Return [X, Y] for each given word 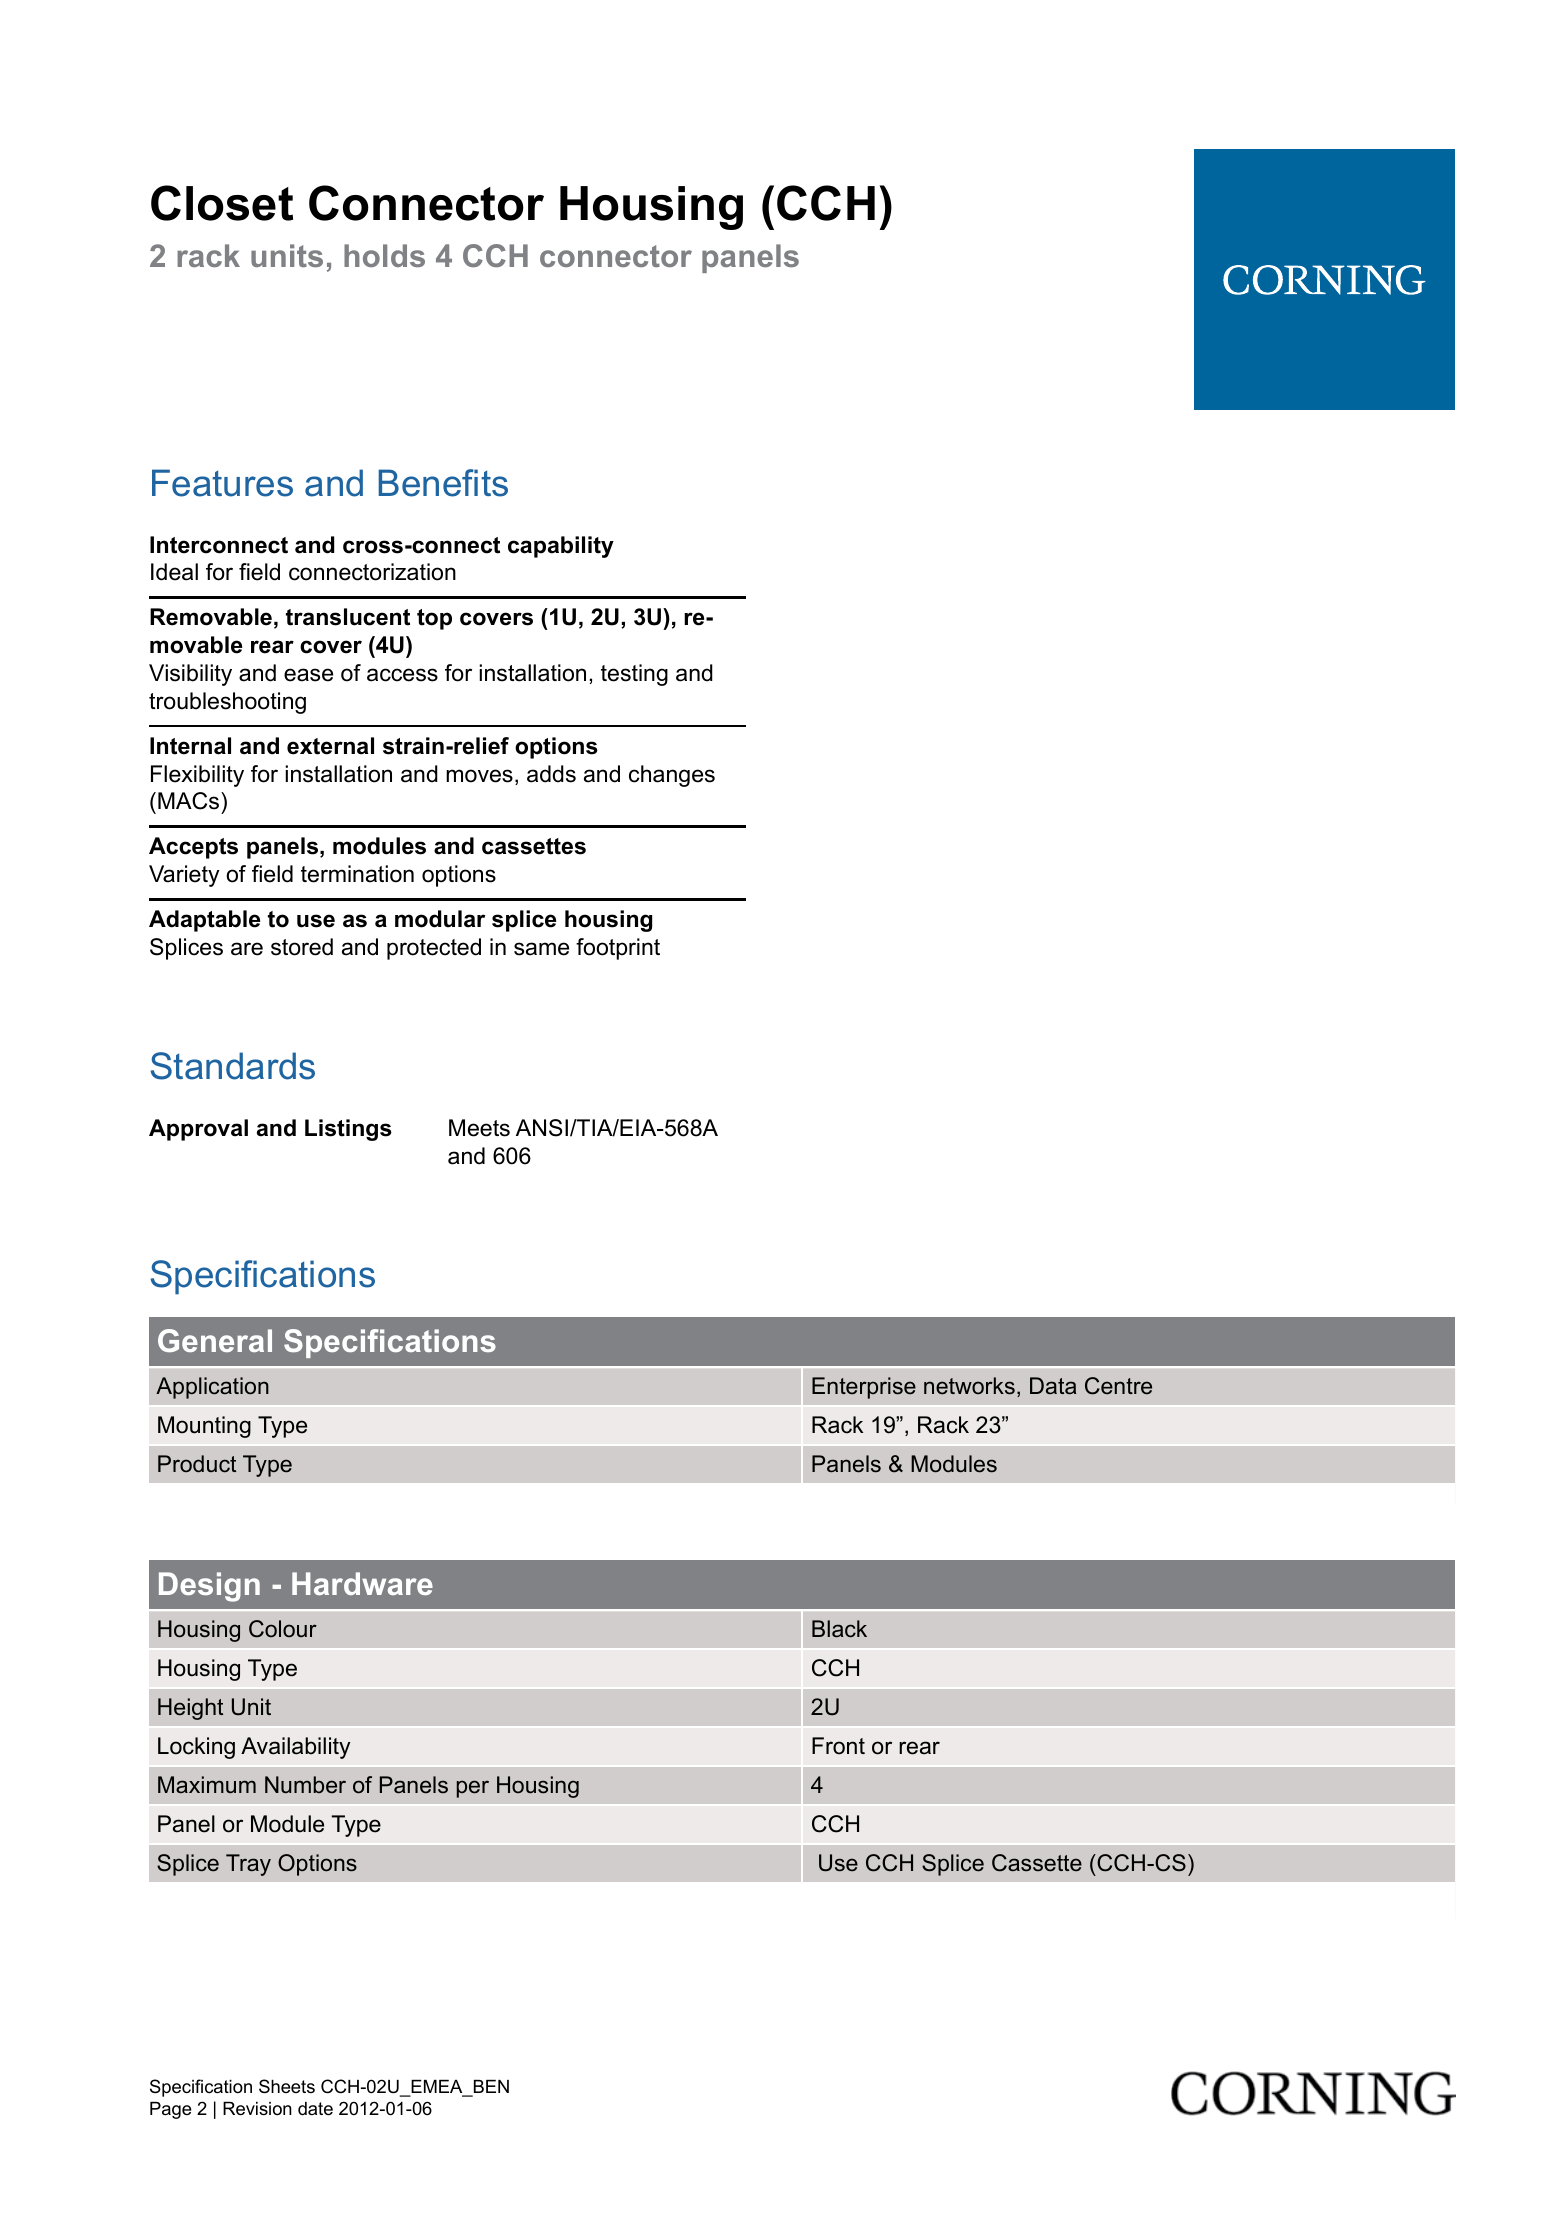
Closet [222, 203]
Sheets [287, 2086]
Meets [479, 1128]
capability [561, 547]
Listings [348, 1130]
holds [384, 255]
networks [969, 1386]
